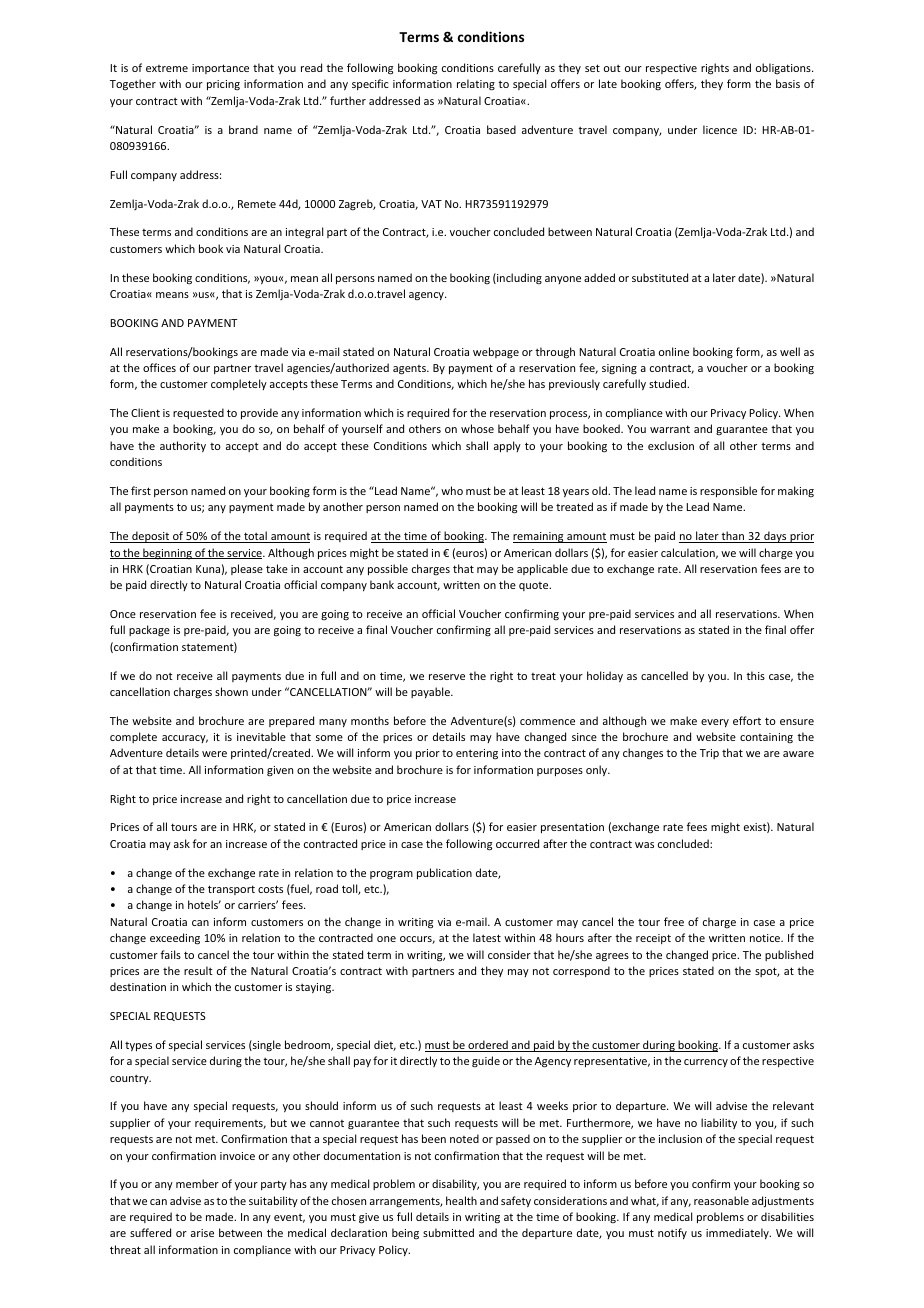  What do you see at coordinates (223, 85) in the document?
I see `pricing` at bounding box center [223, 85].
